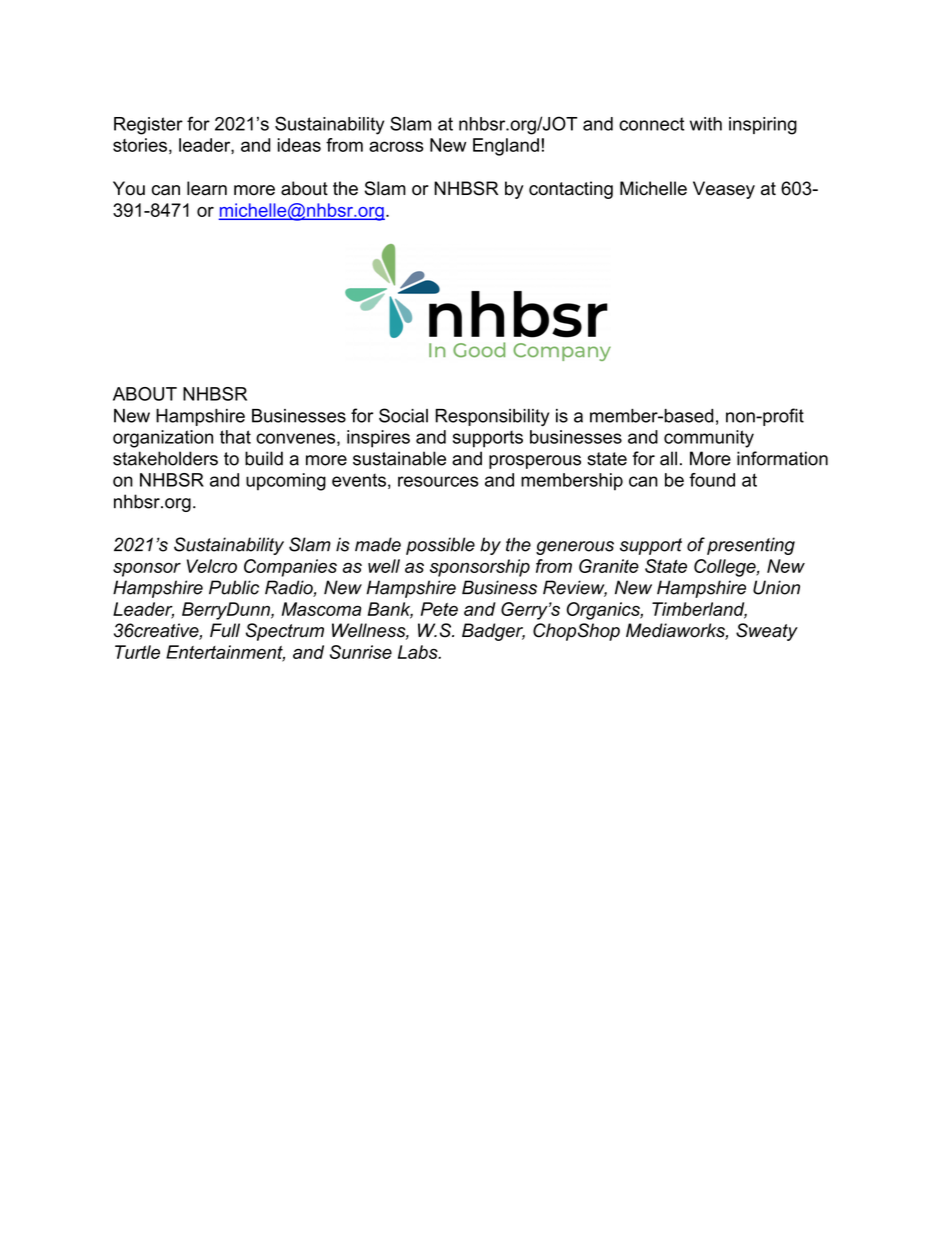 The width and height of the page is (952, 1233). What do you see at coordinates (148, 126) in the page?
I see `Register` at bounding box center [148, 126].
